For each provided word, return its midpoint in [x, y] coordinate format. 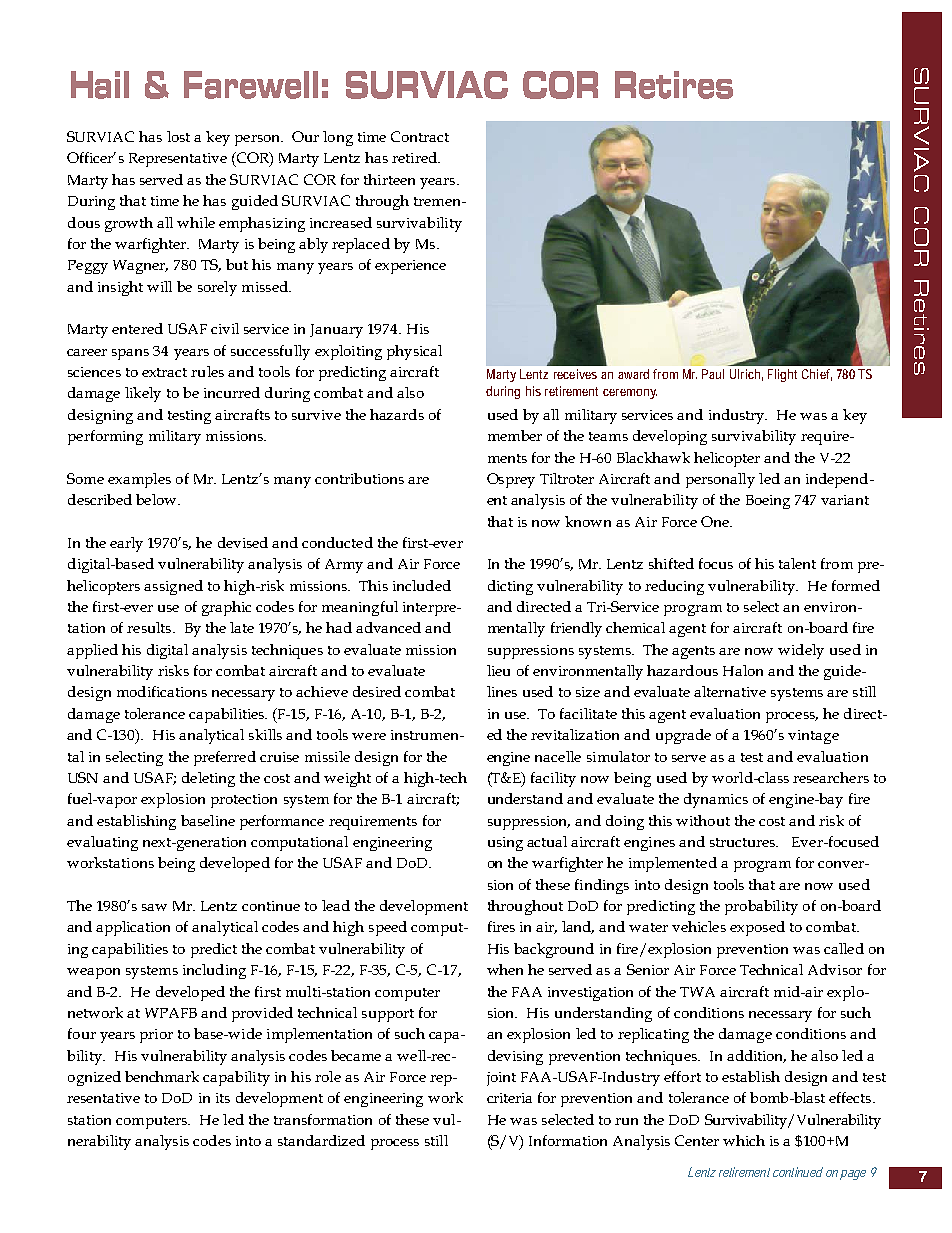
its [223, 1098]
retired [415, 157]
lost [178, 136]
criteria [509, 1098]
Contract [420, 136]
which [744, 1140]
